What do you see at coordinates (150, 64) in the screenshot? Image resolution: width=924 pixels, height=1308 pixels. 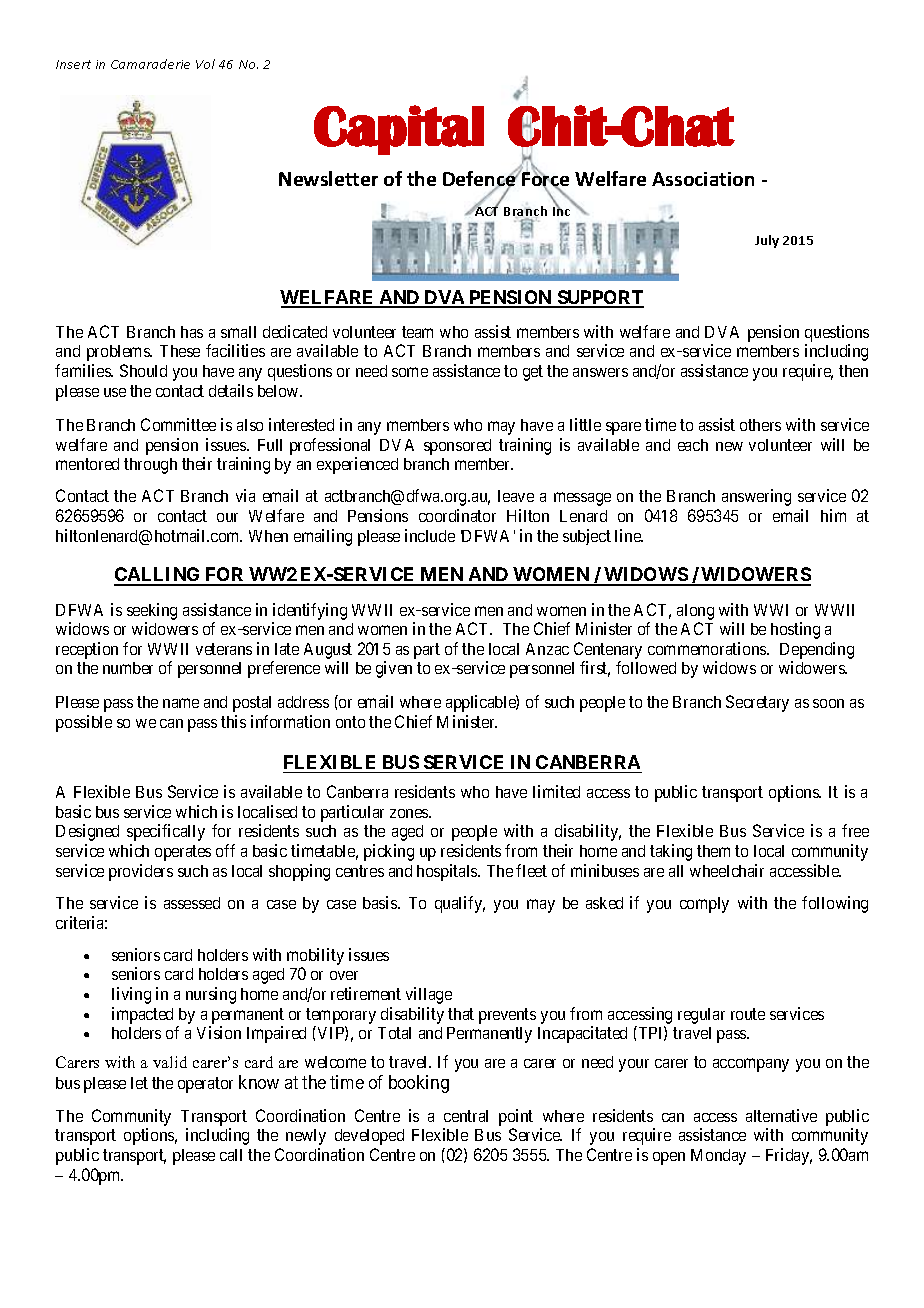 I see `Camaraderie` at bounding box center [150, 64].
